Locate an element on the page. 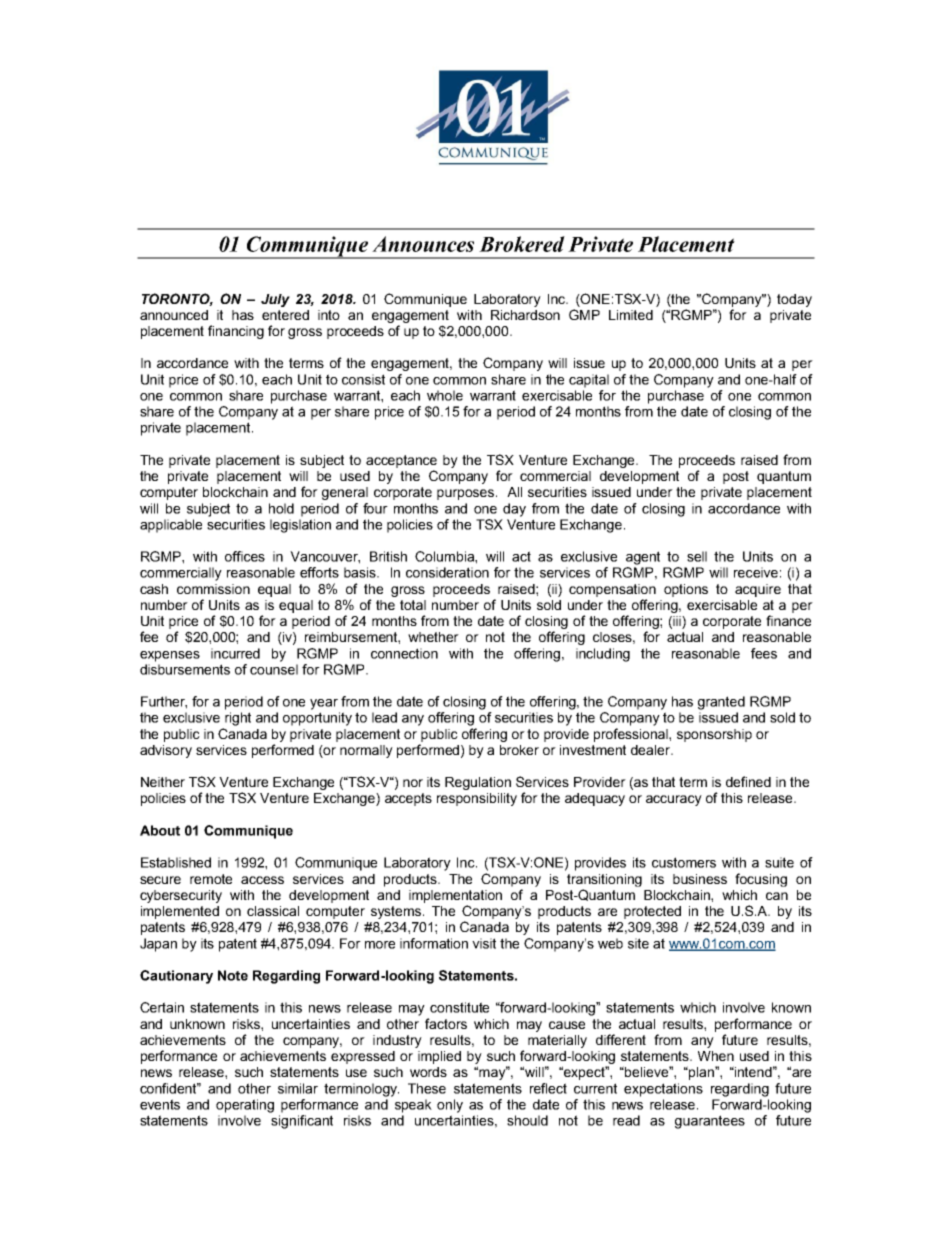 The image size is (952, 1233). today is located at coordinates (794, 300).
